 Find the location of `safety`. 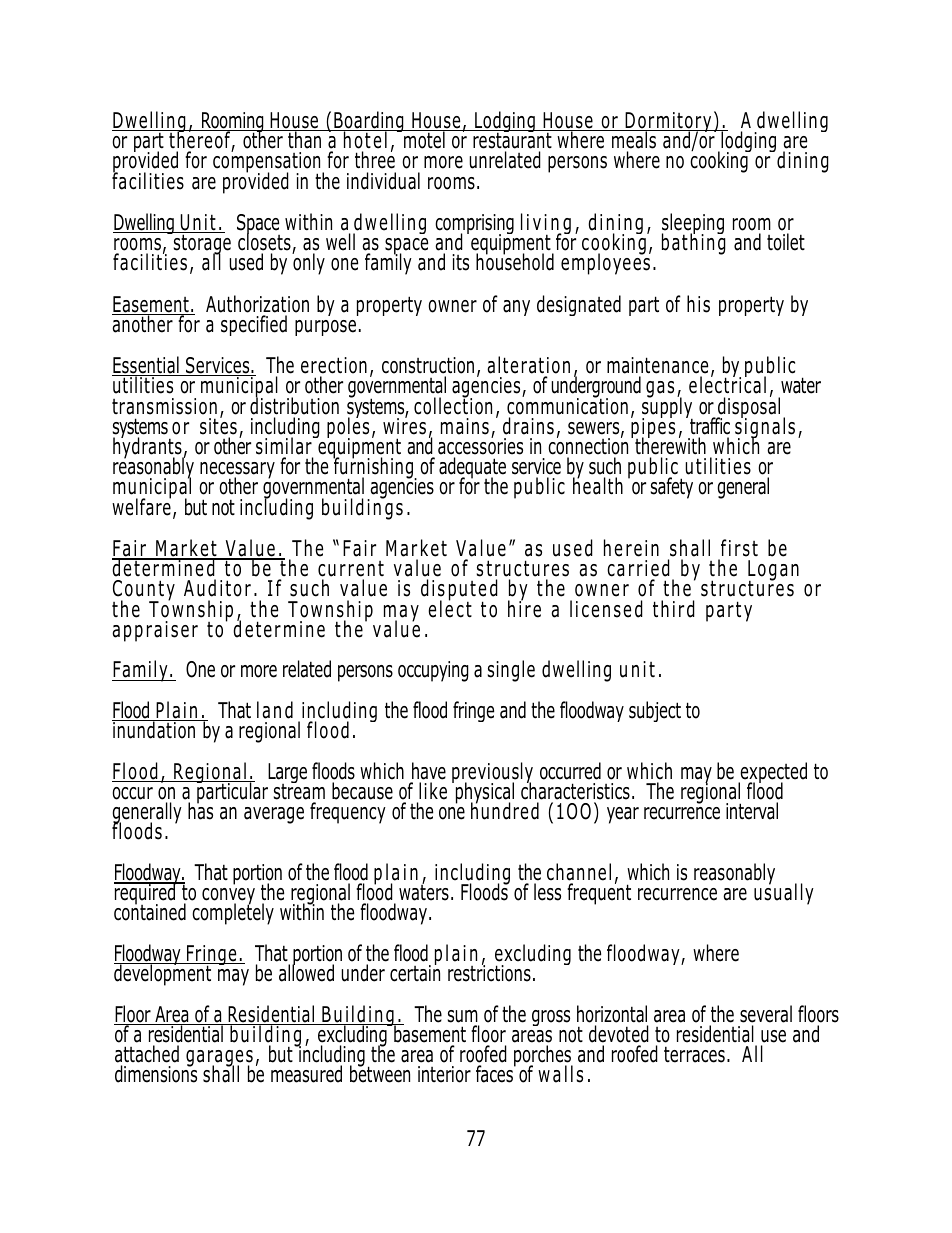

safety is located at coordinates (672, 488).
